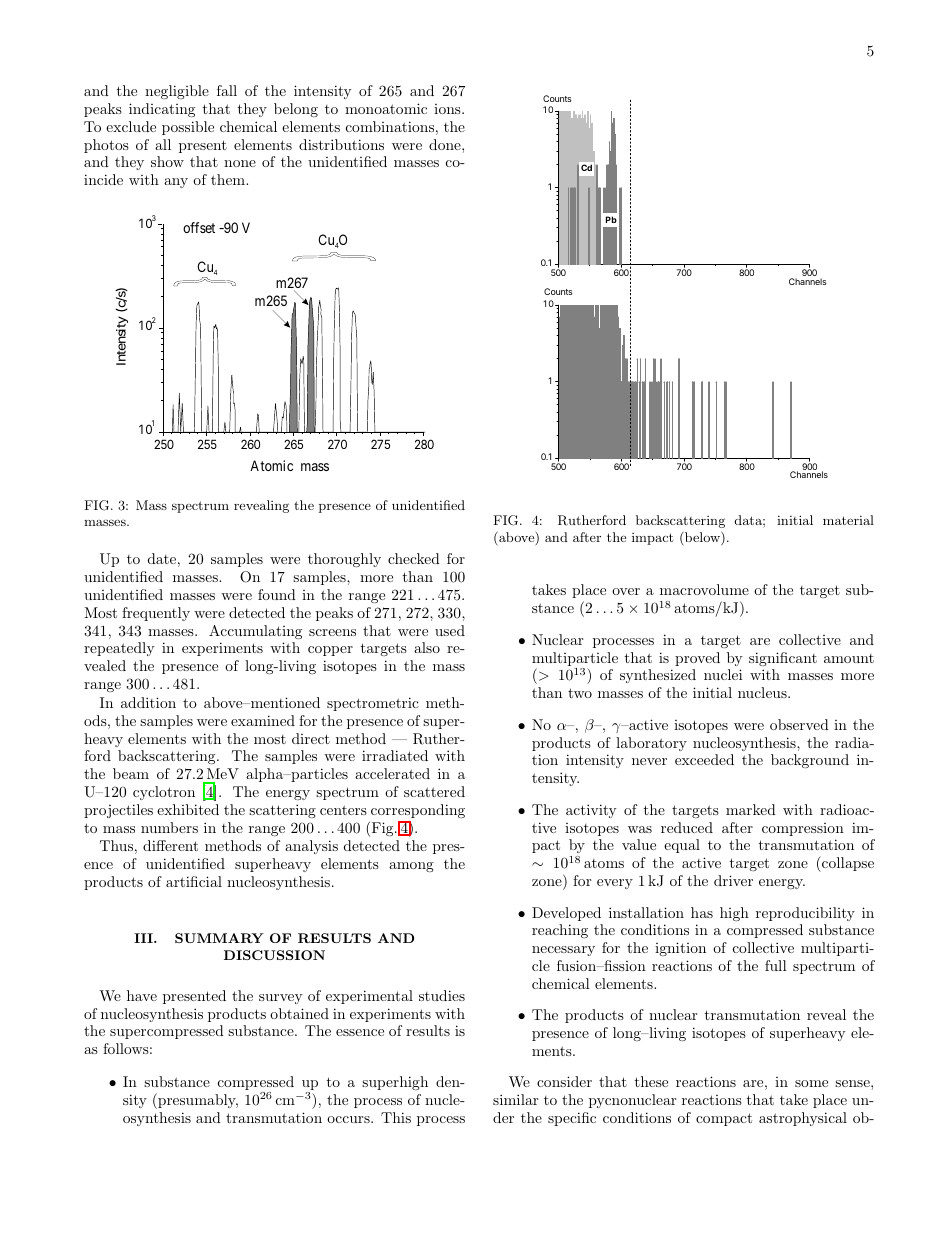 This page has height=1233, width=952. What do you see at coordinates (188, 128) in the page?
I see `possible` at bounding box center [188, 128].
